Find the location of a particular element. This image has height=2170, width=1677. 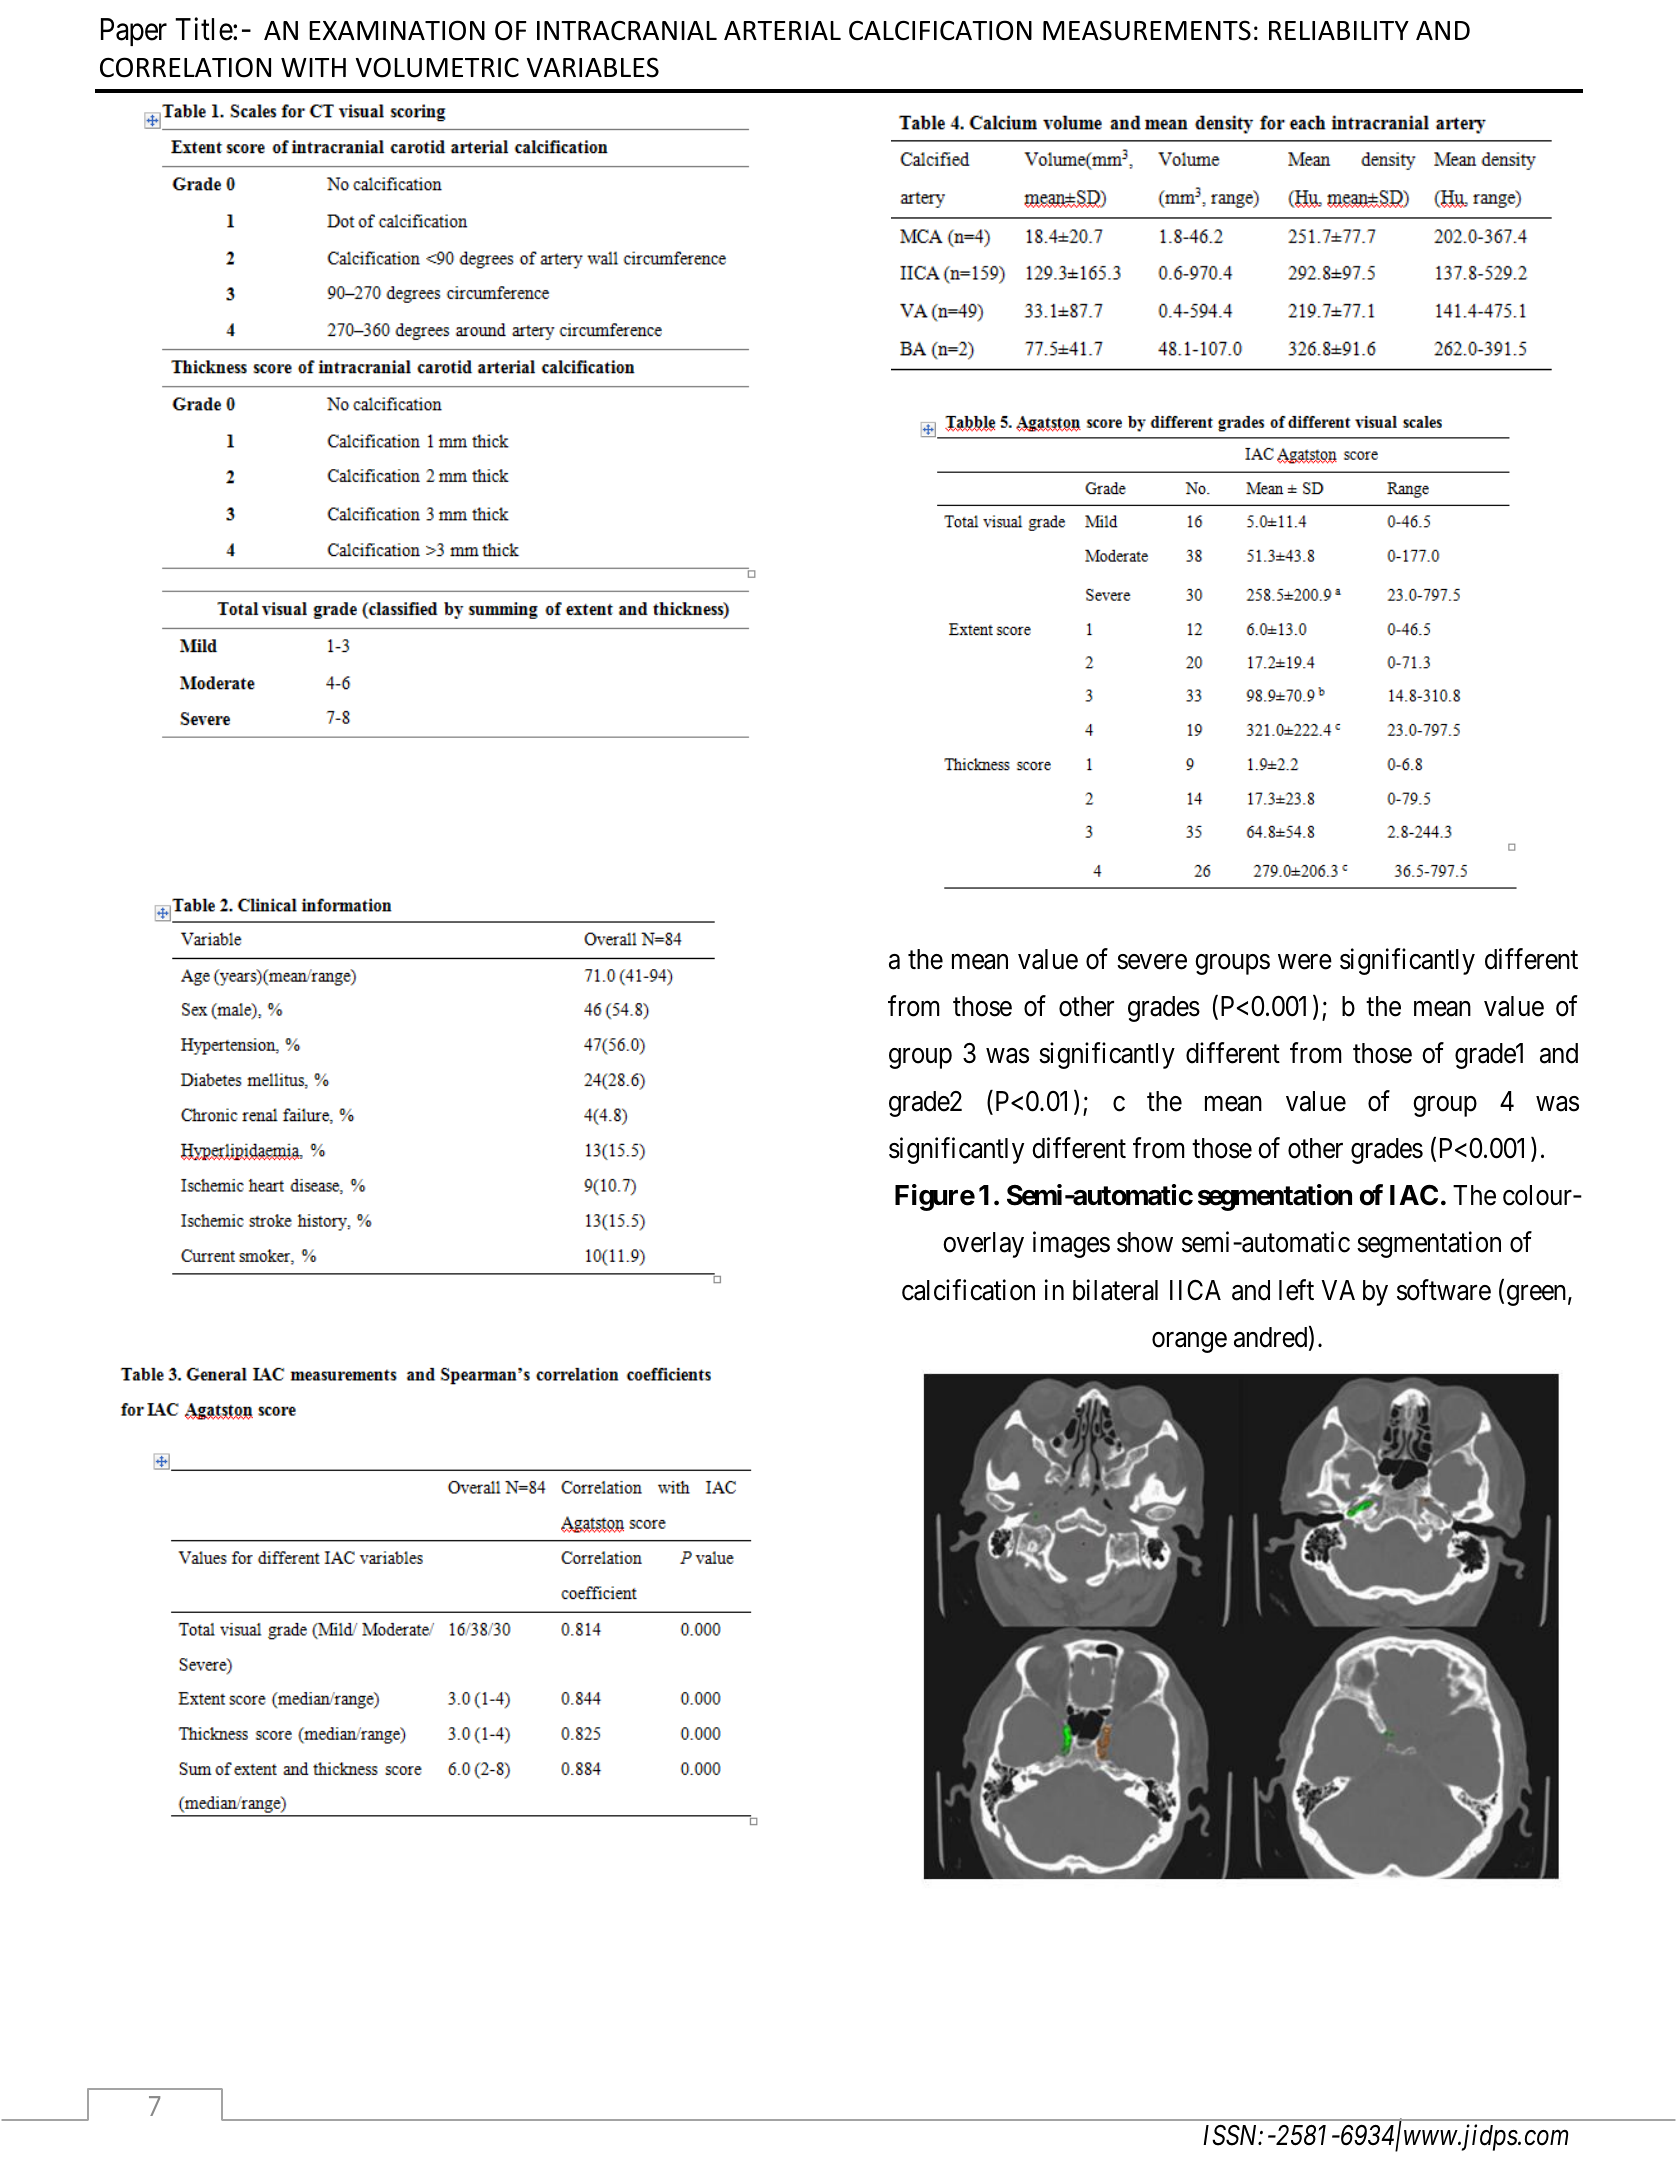

WITH is located at coordinates (313, 67).
